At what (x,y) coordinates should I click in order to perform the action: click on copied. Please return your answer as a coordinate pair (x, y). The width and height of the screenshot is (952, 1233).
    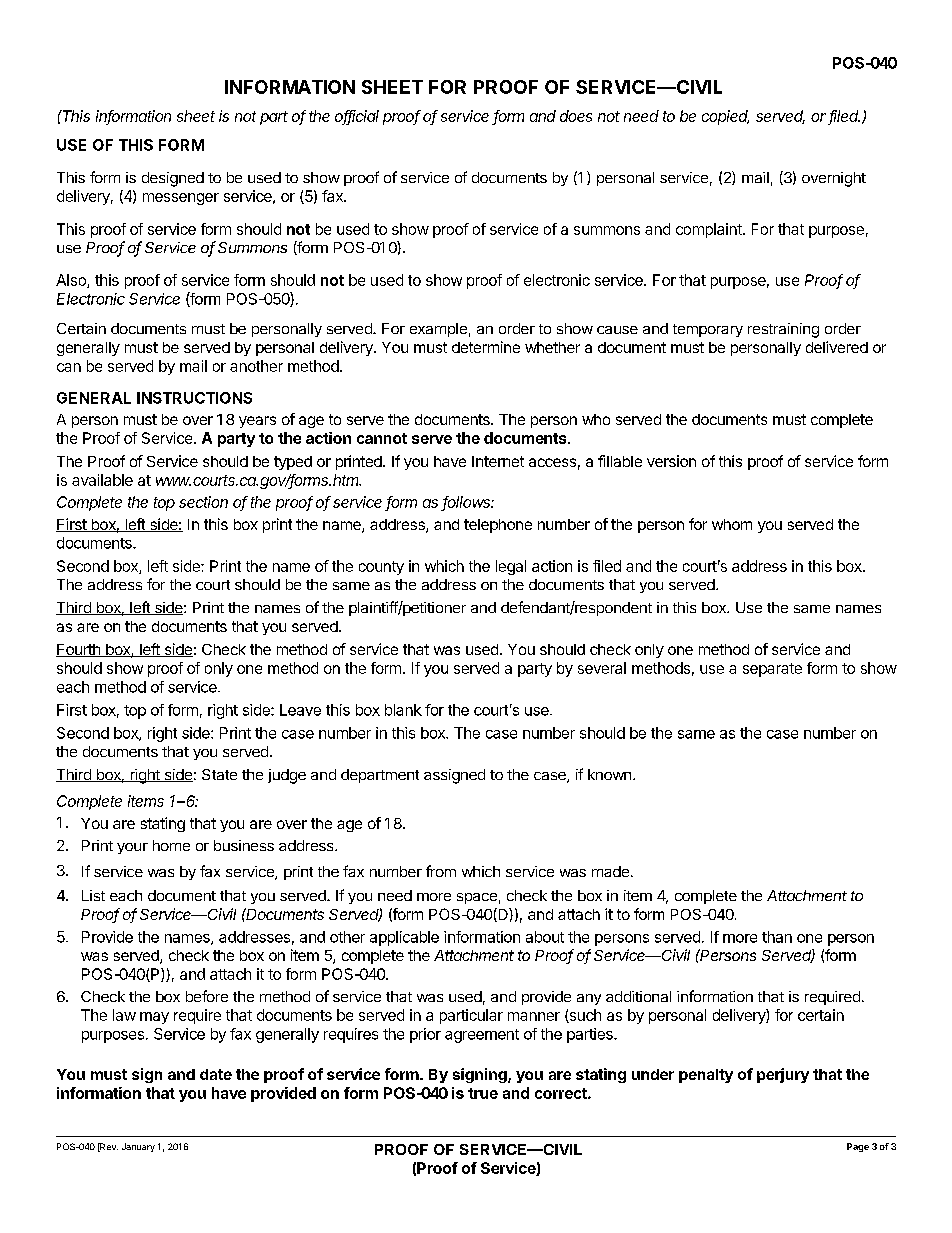
    Looking at the image, I should click on (725, 117).
